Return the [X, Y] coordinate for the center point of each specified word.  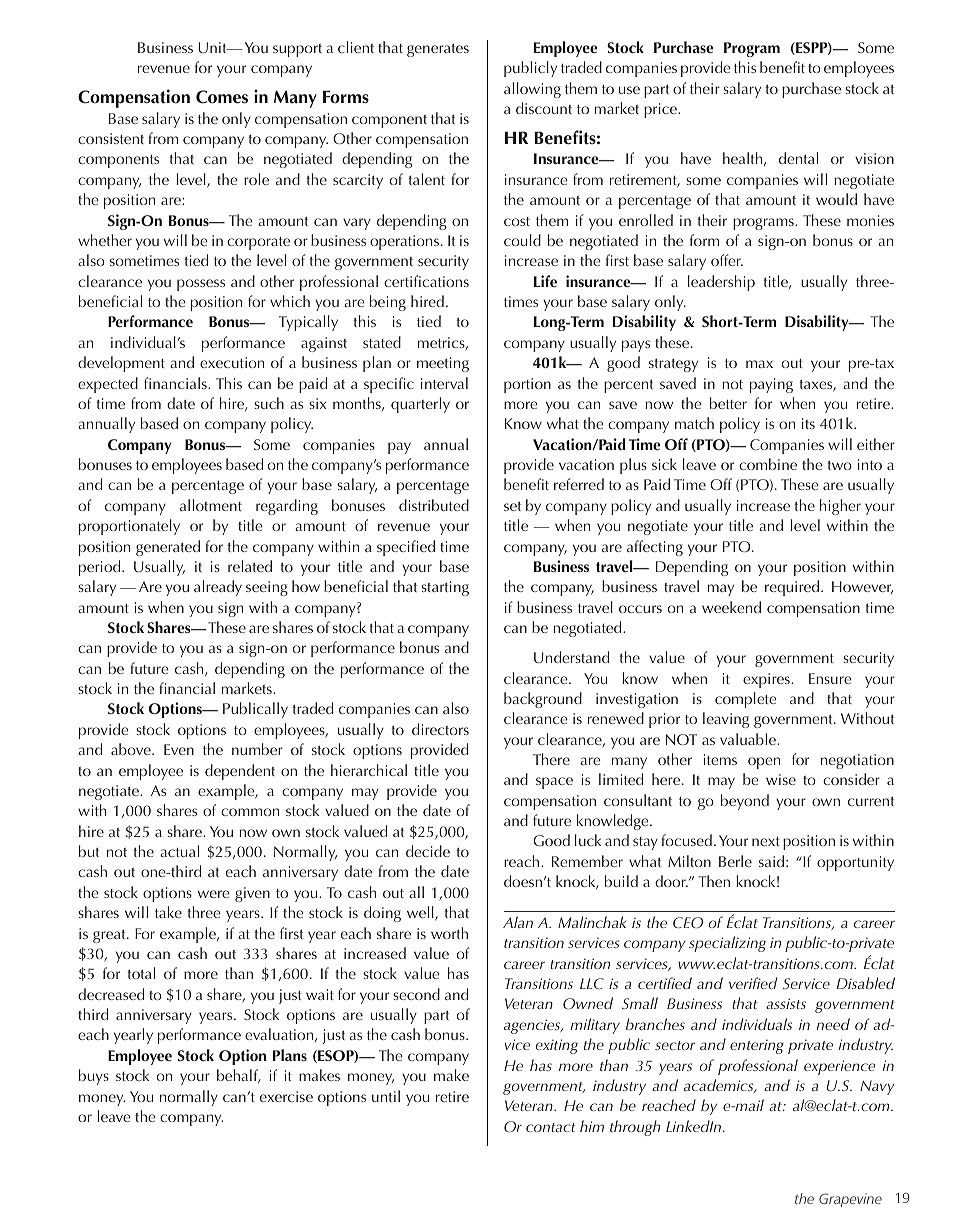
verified [753, 983]
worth [449, 933]
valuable [749, 739]
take [168, 912]
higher [840, 507]
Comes [222, 97]
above [132, 749]
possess [201, 285]
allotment [211, 505]
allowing [532, 90]
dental [798, 158]
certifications [426, 281]
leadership [721, 283]
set [512, 506]
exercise [286, 1096]
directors [440, 729]
